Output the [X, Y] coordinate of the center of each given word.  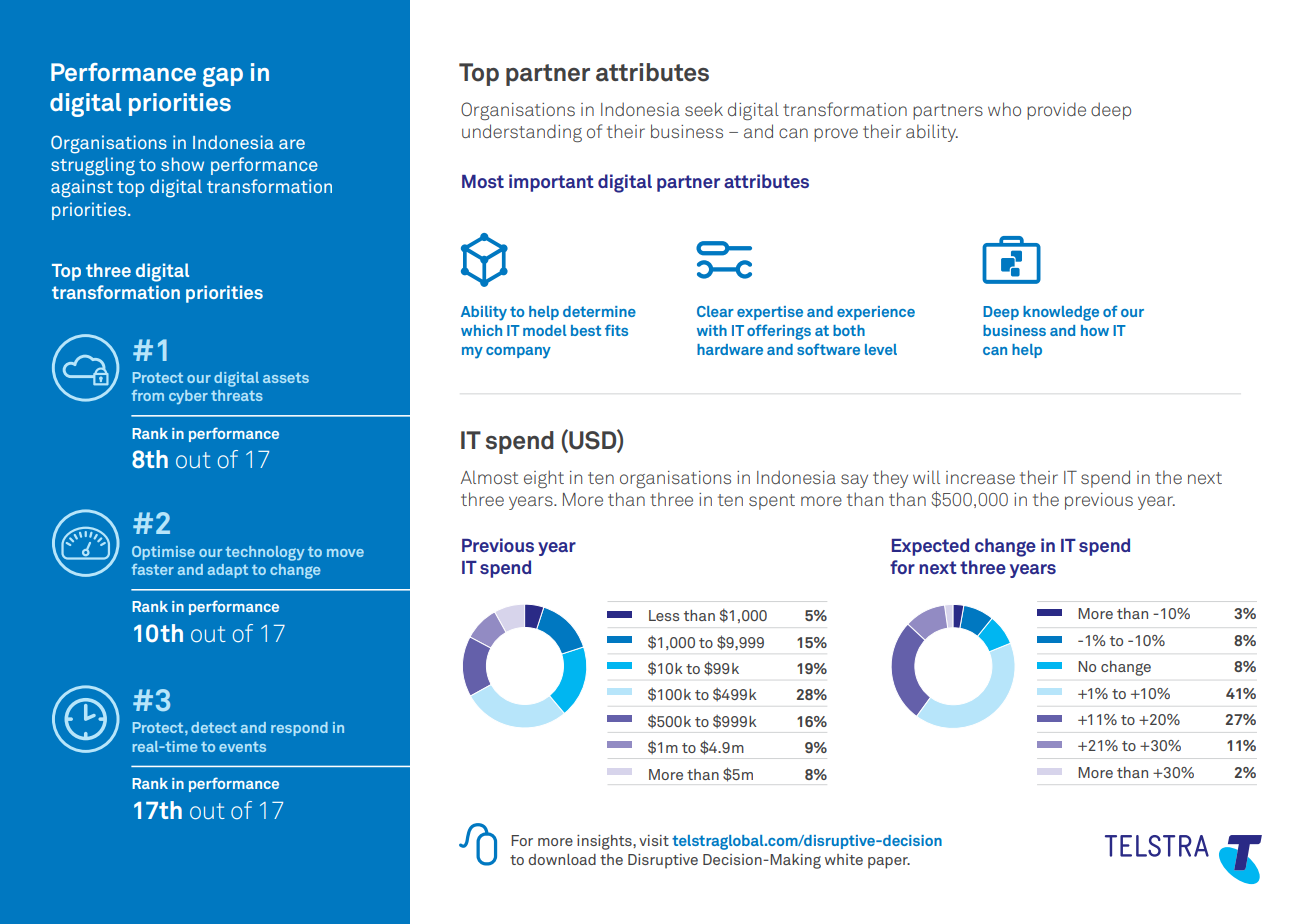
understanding [522, 133]
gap [223, 77]
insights [605, 842]
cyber [188, 397]
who [1004, 109]
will [926, 477]
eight [544, 479]
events [242, 747]
